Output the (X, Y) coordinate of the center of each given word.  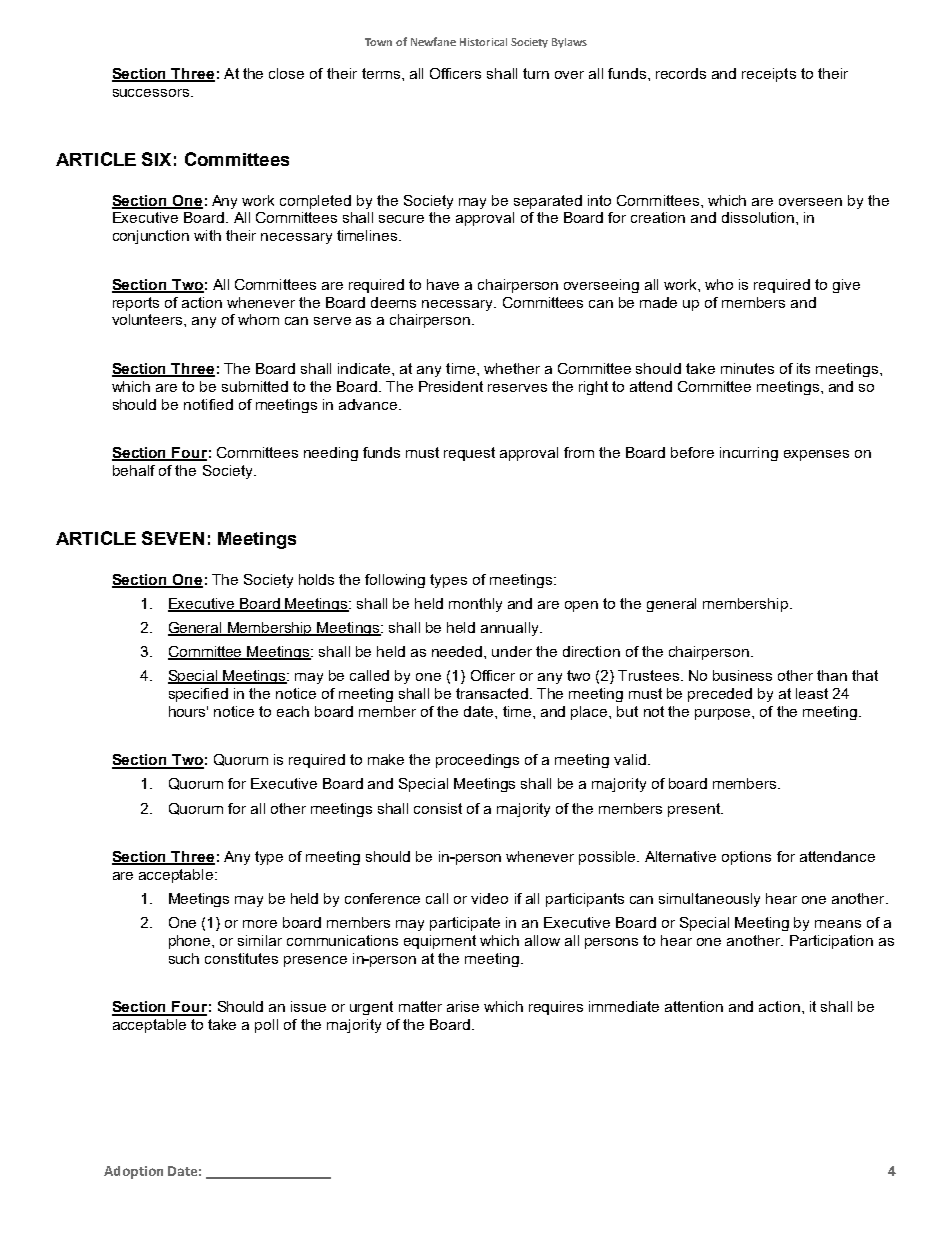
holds (316, 579)
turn (536, 73)
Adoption (133, 1172)
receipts (769, 75)
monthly (475, 605)
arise (463, 1006)
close (286, 73)
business (742, 675)
